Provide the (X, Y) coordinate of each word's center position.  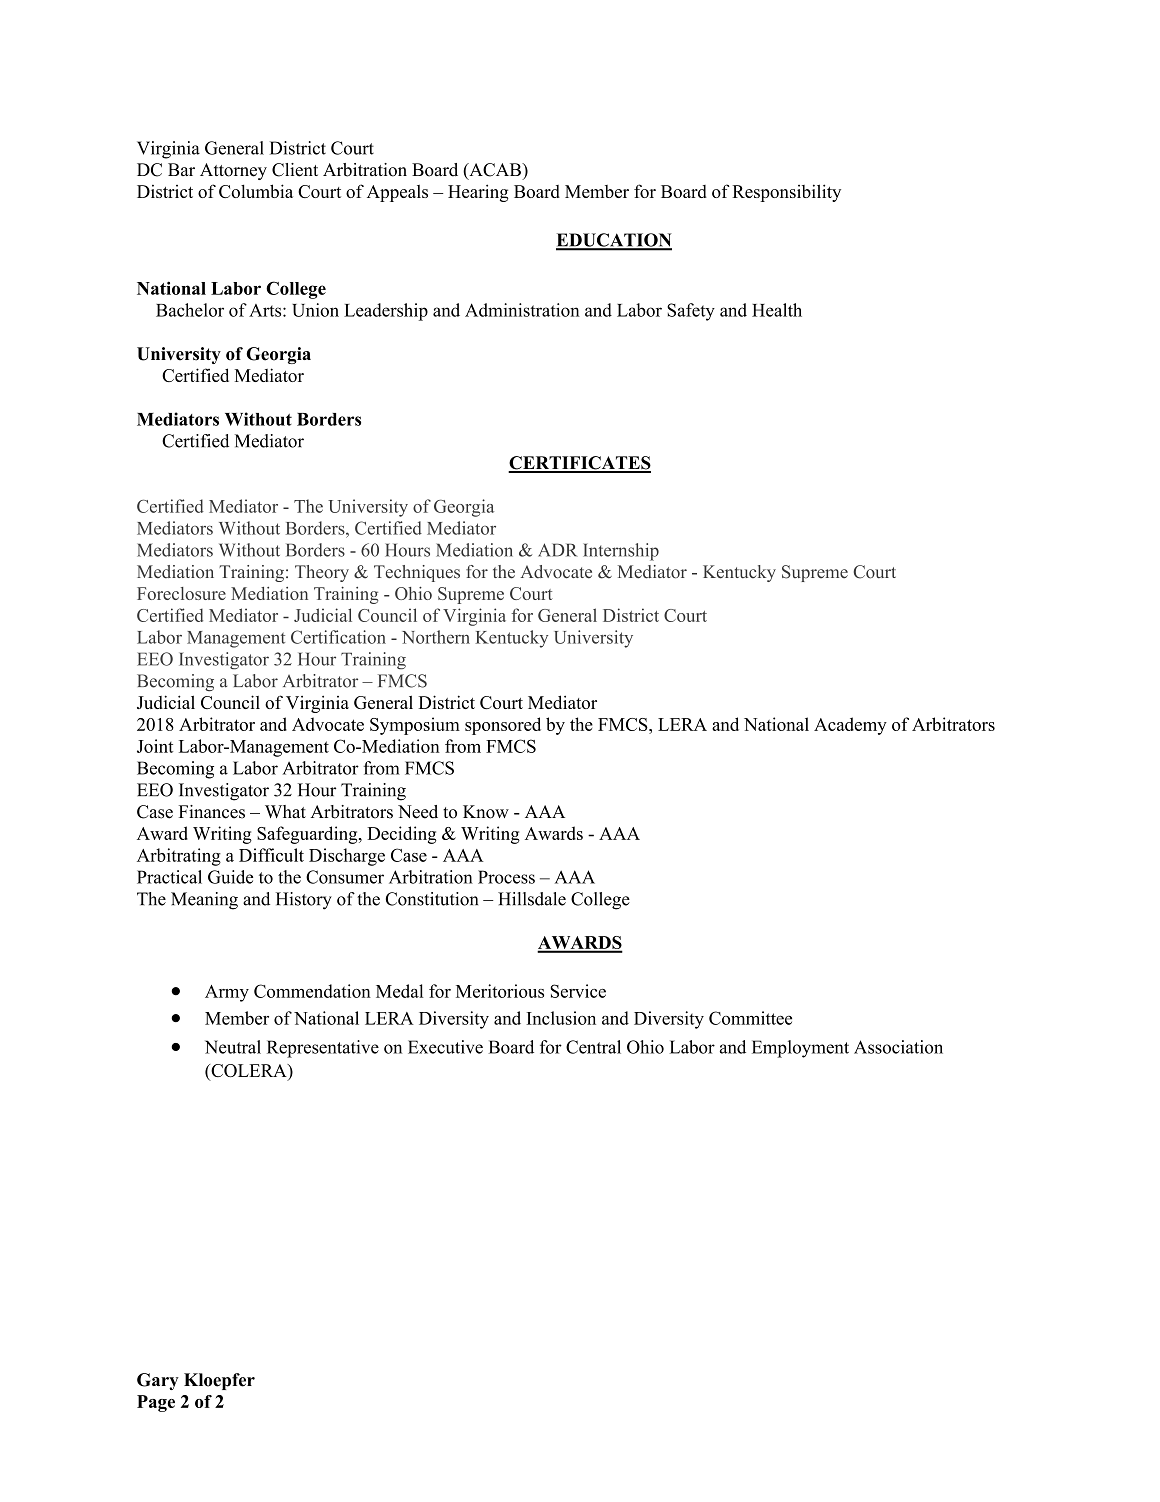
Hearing (478, 193)
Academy (850, 726)
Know (486, 812)
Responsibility (786, 193)
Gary (158, 1381)
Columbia (256, 191)
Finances (212, 812)
